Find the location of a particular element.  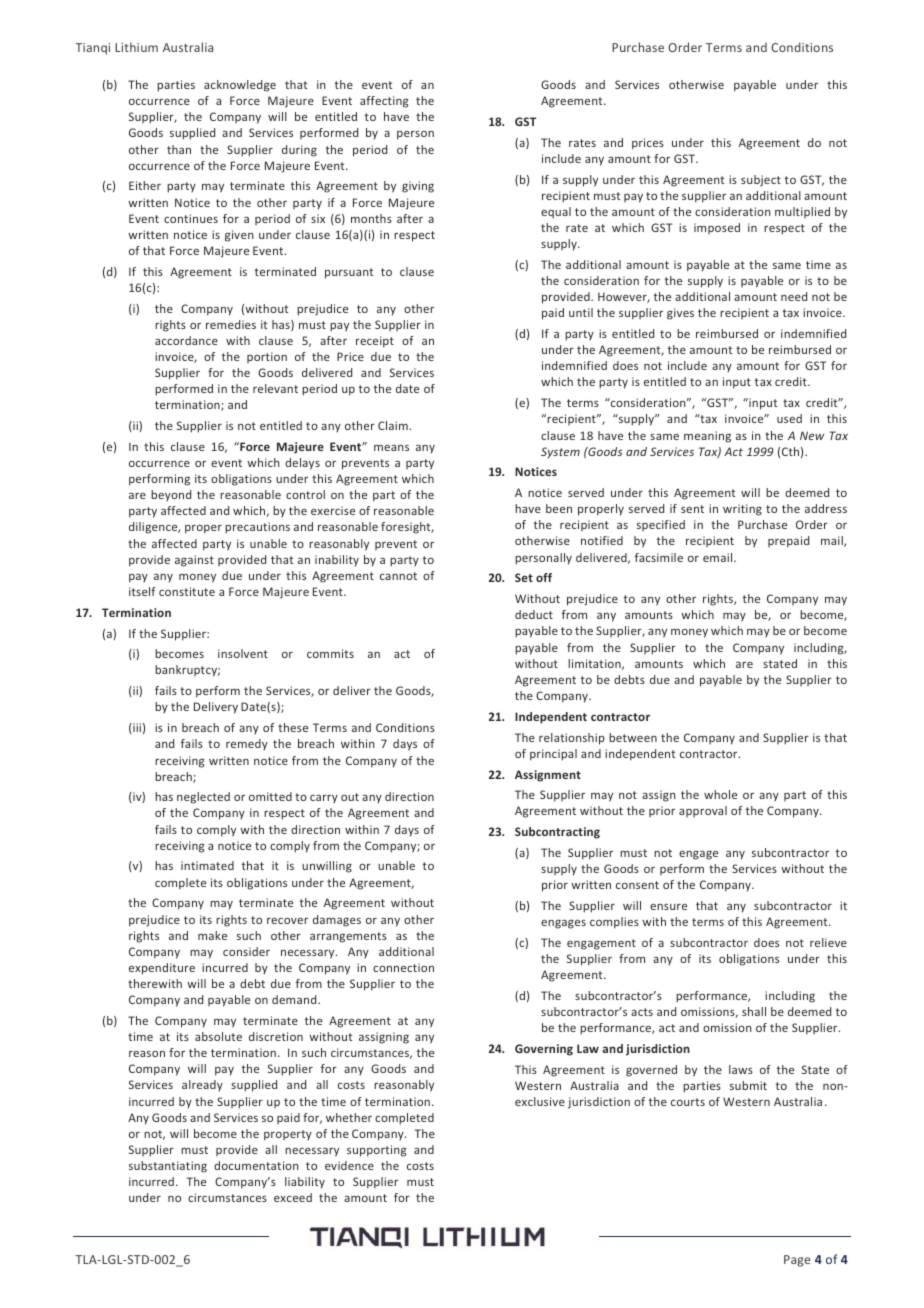

affecting is located at coordinates (384, 102).
